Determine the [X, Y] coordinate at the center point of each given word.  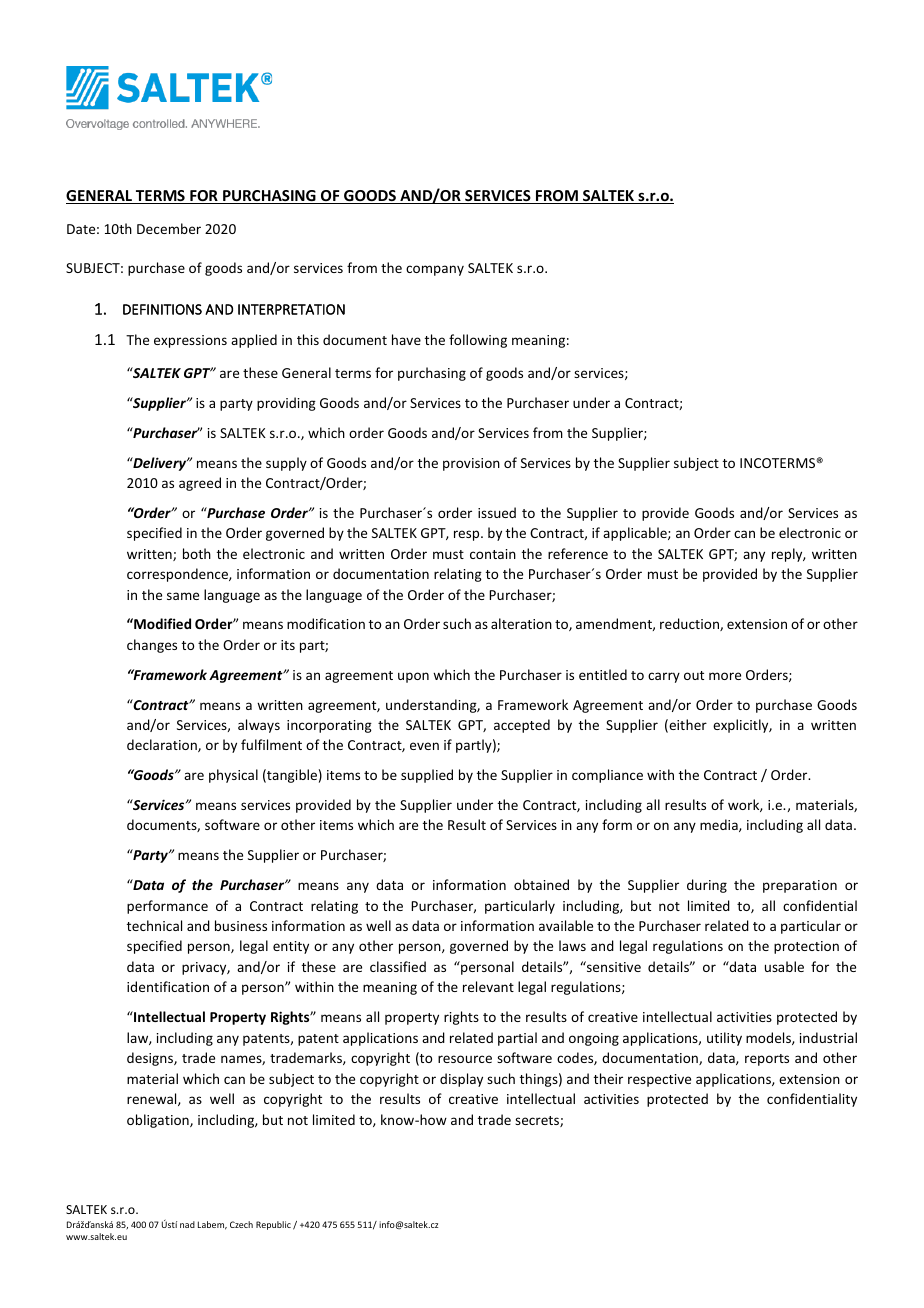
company [435, 270]
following [478, 341]
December [169, 228]
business [241, 925]
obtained [541, 884]
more [725, 676]
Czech [241, 1224]
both [197, 553]
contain [493, 554]
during [707, 886]
